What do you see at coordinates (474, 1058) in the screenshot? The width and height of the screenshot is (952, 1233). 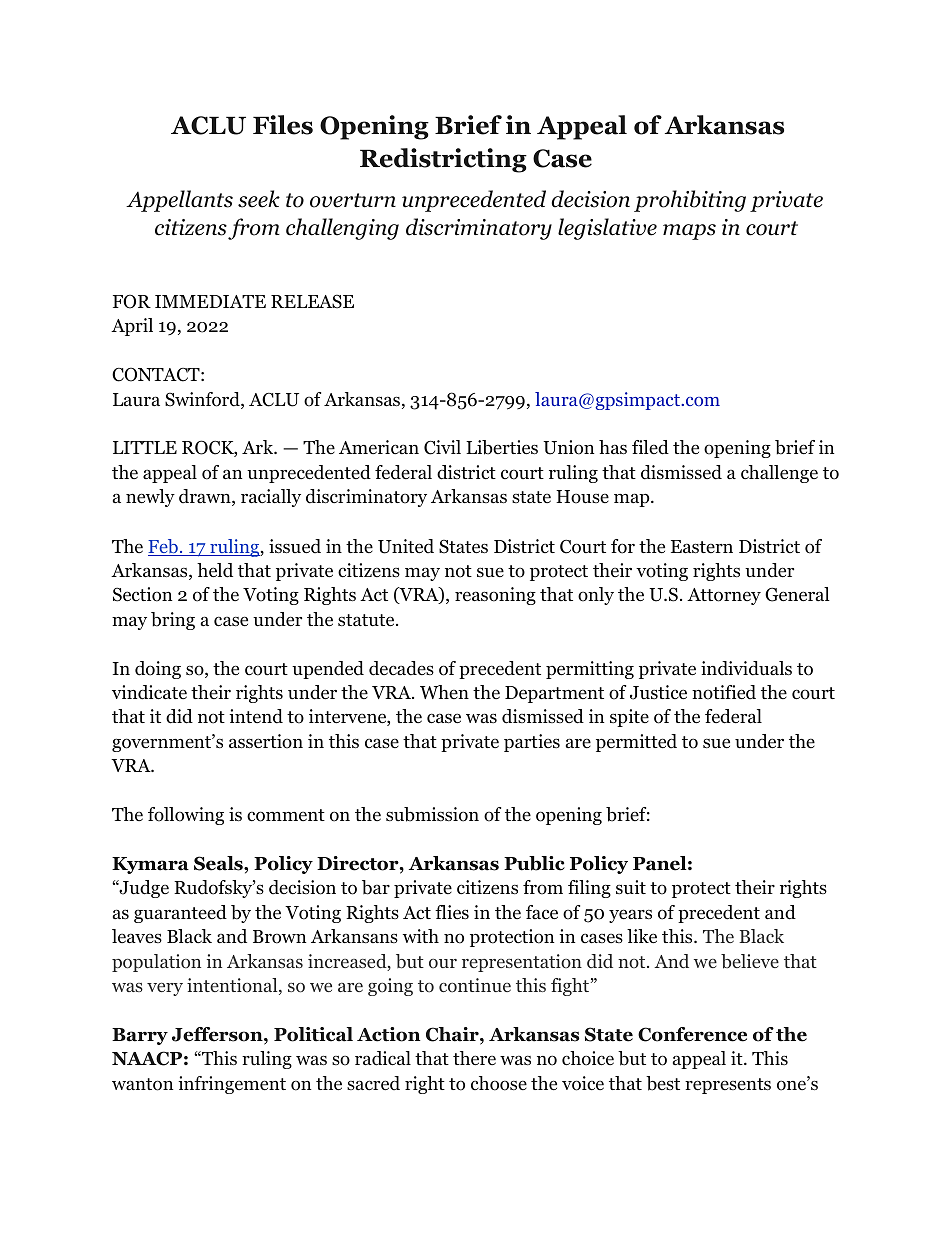 I see `there` at bounding box center [474, 1058].
